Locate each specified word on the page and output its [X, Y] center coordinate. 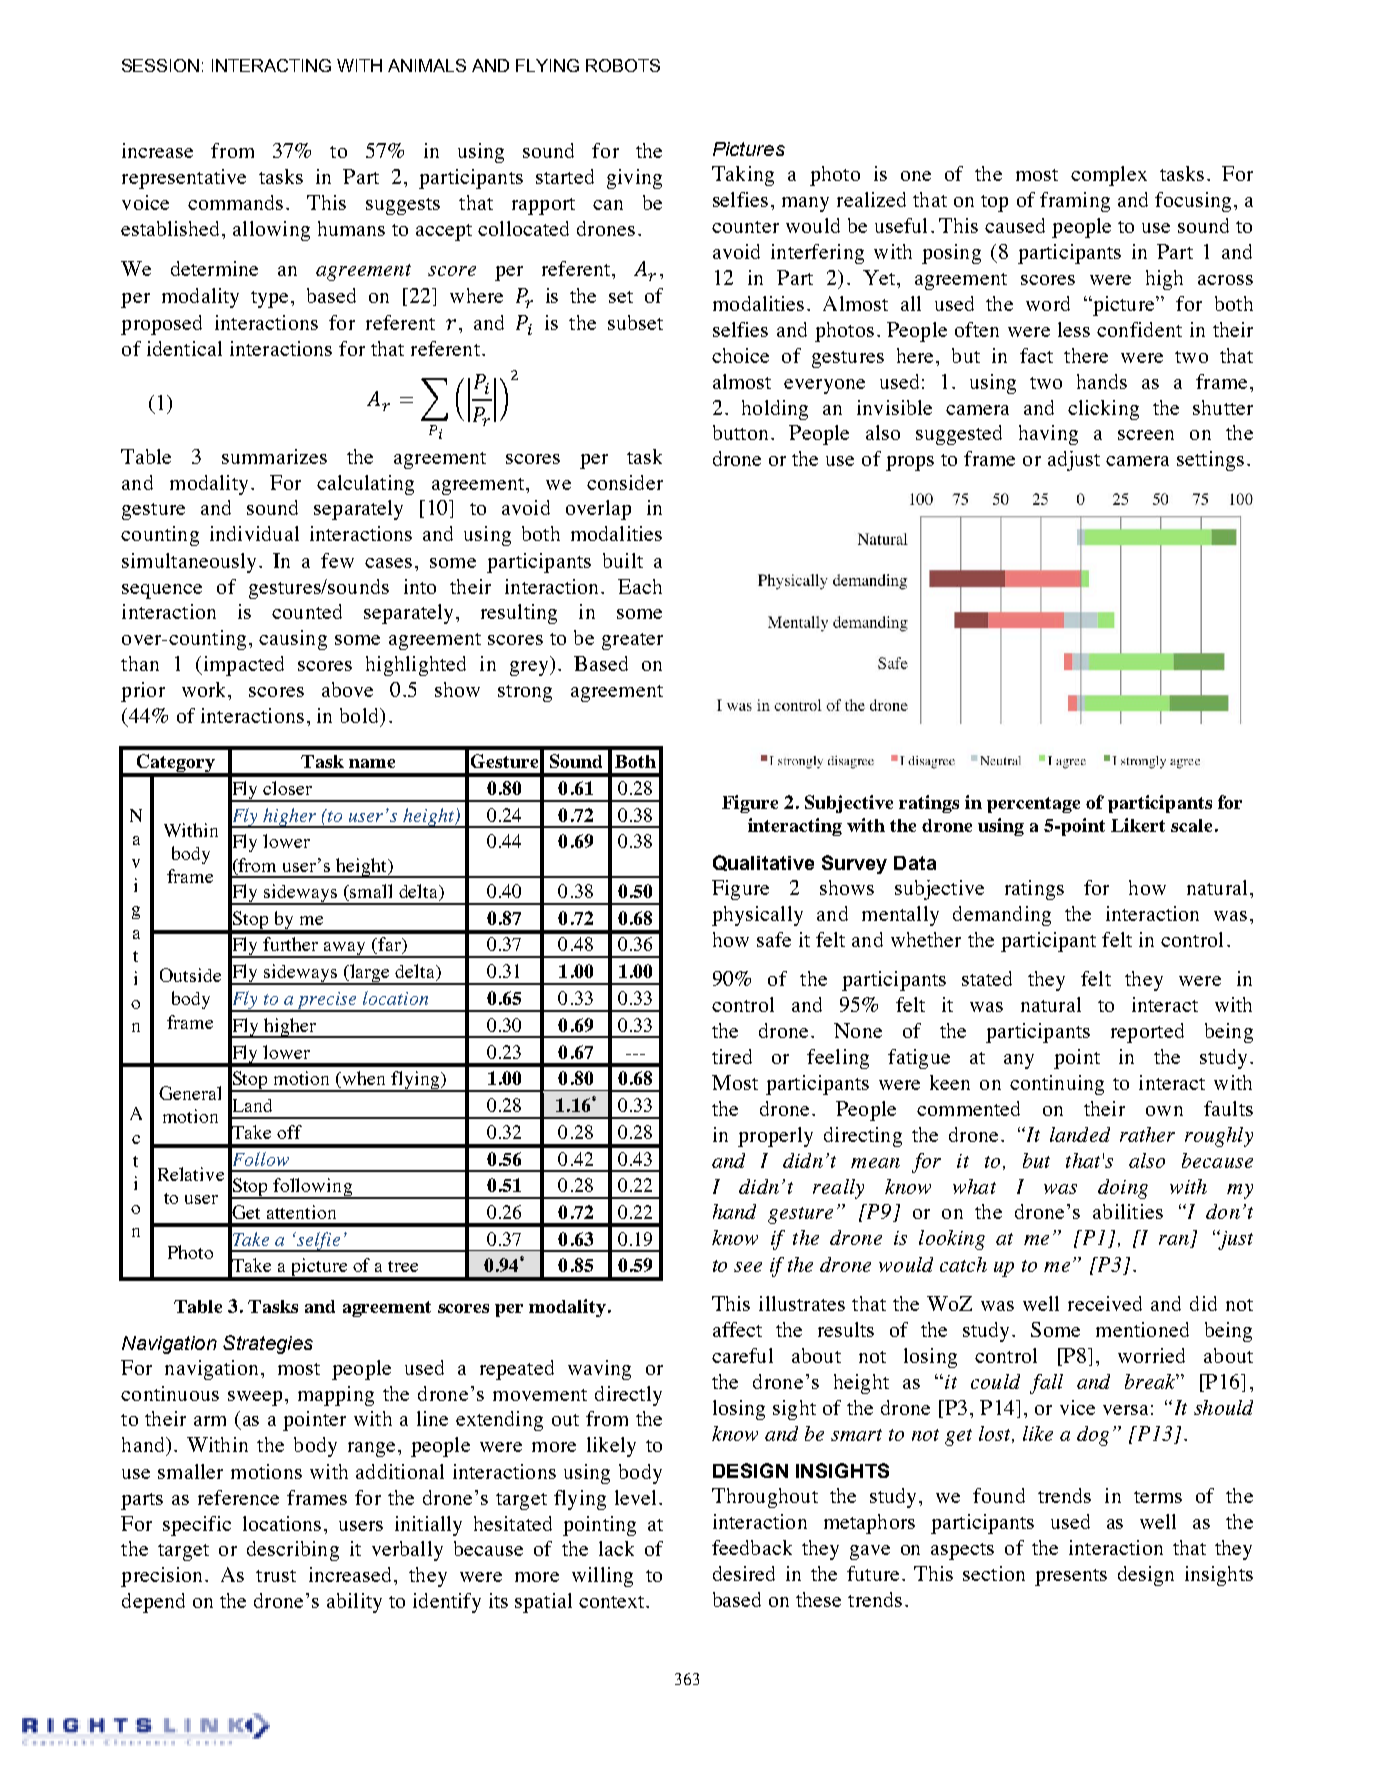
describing [293, 1551]
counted [307, 611]
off [289, 1132]
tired [732, 1056]
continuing [1057, 1085]
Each [640, 586]
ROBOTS [623, 65]
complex [1109, 176]
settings [1210, 461]
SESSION [160, 65]
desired [744, 1573]
